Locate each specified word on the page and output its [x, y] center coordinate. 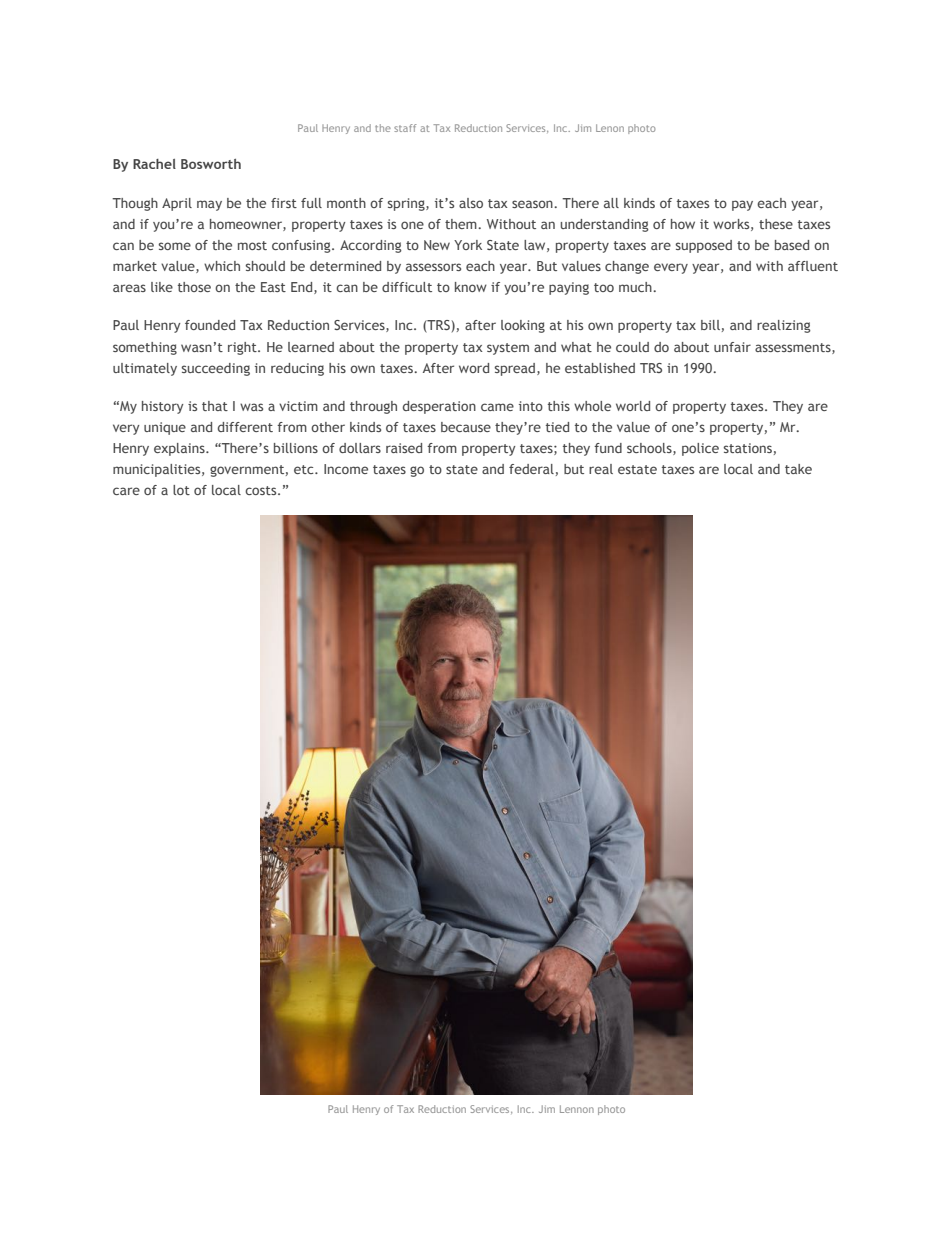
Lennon [577, 1109]
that [215, 406]
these [776, 224]
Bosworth [211, 164]
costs [262, 490]
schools [650, 449]
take [798, 469]
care [126, 491]
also [471, 203]
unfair [732, 347]
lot [181, 490]
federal [531, 469]
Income [346, 469]
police [700, 449]
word [474, 368]
